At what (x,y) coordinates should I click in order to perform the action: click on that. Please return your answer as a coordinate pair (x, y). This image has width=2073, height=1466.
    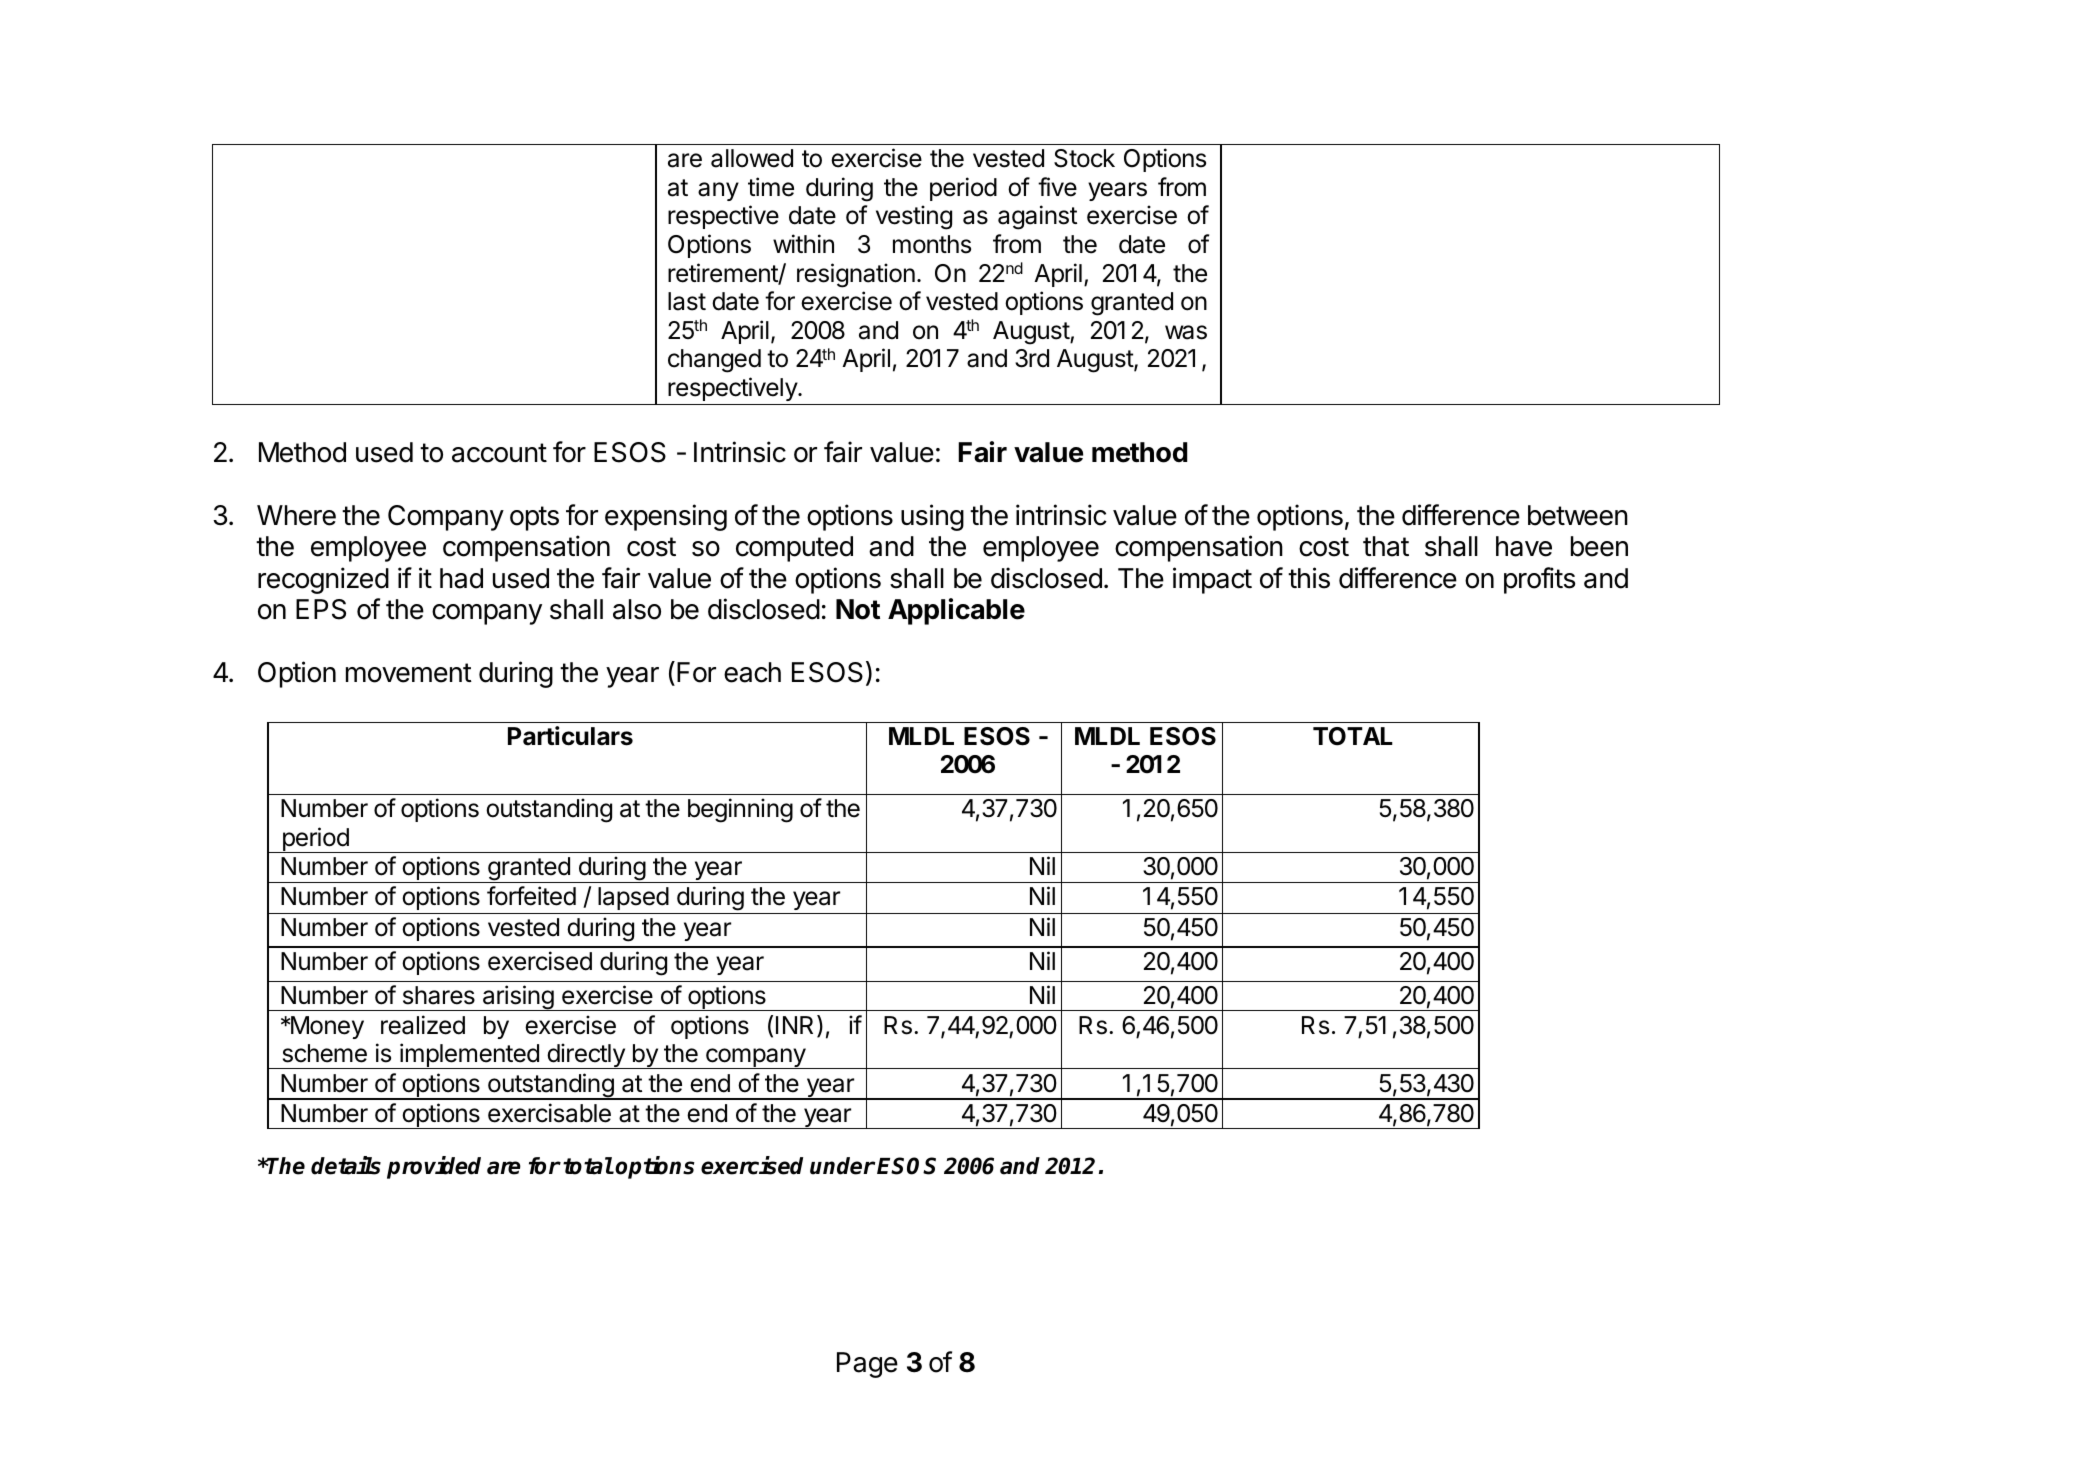
    Looking at the image, I should click on (1386, 546).
